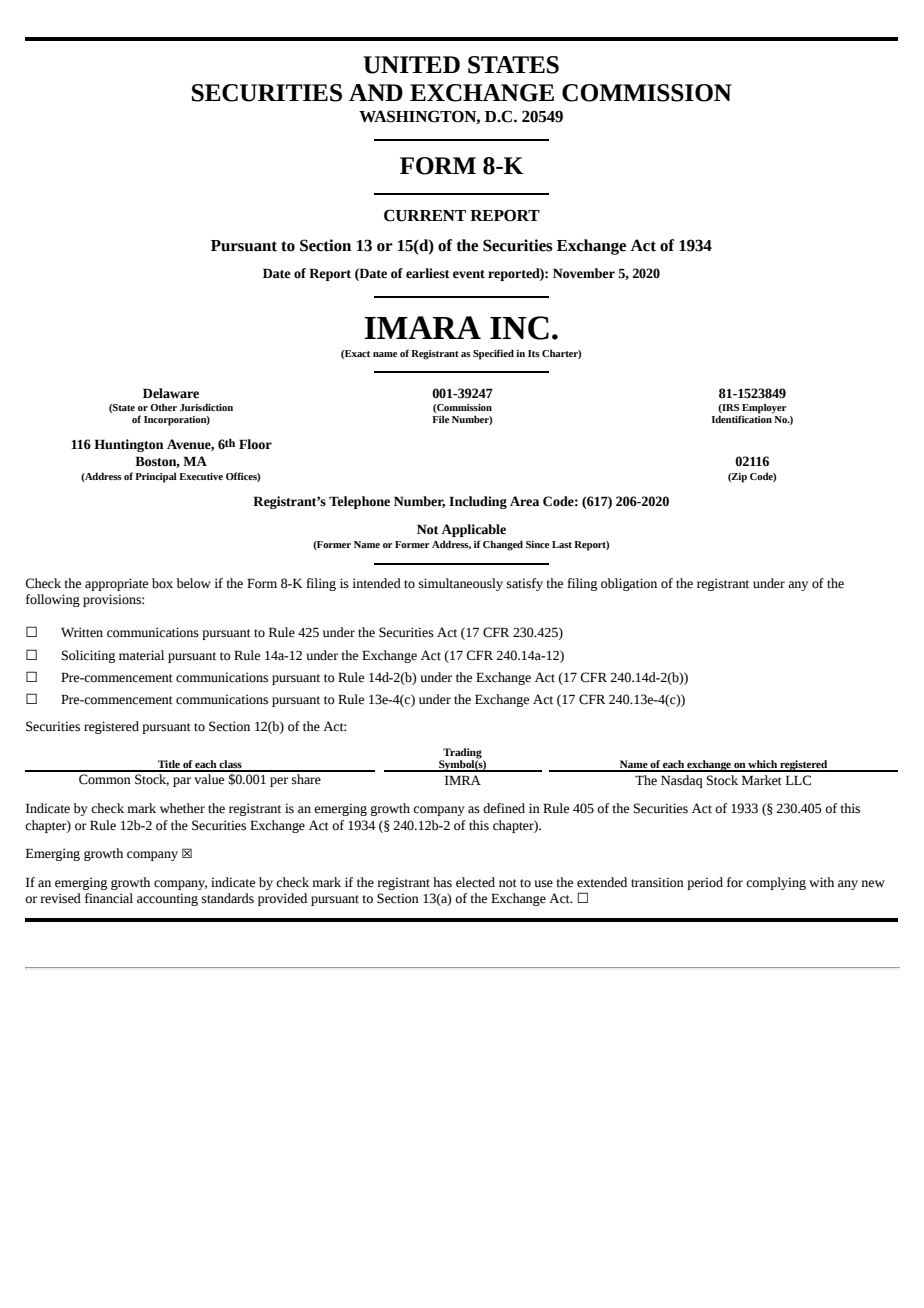  I want to click on UNITED, so click(411, 65).
